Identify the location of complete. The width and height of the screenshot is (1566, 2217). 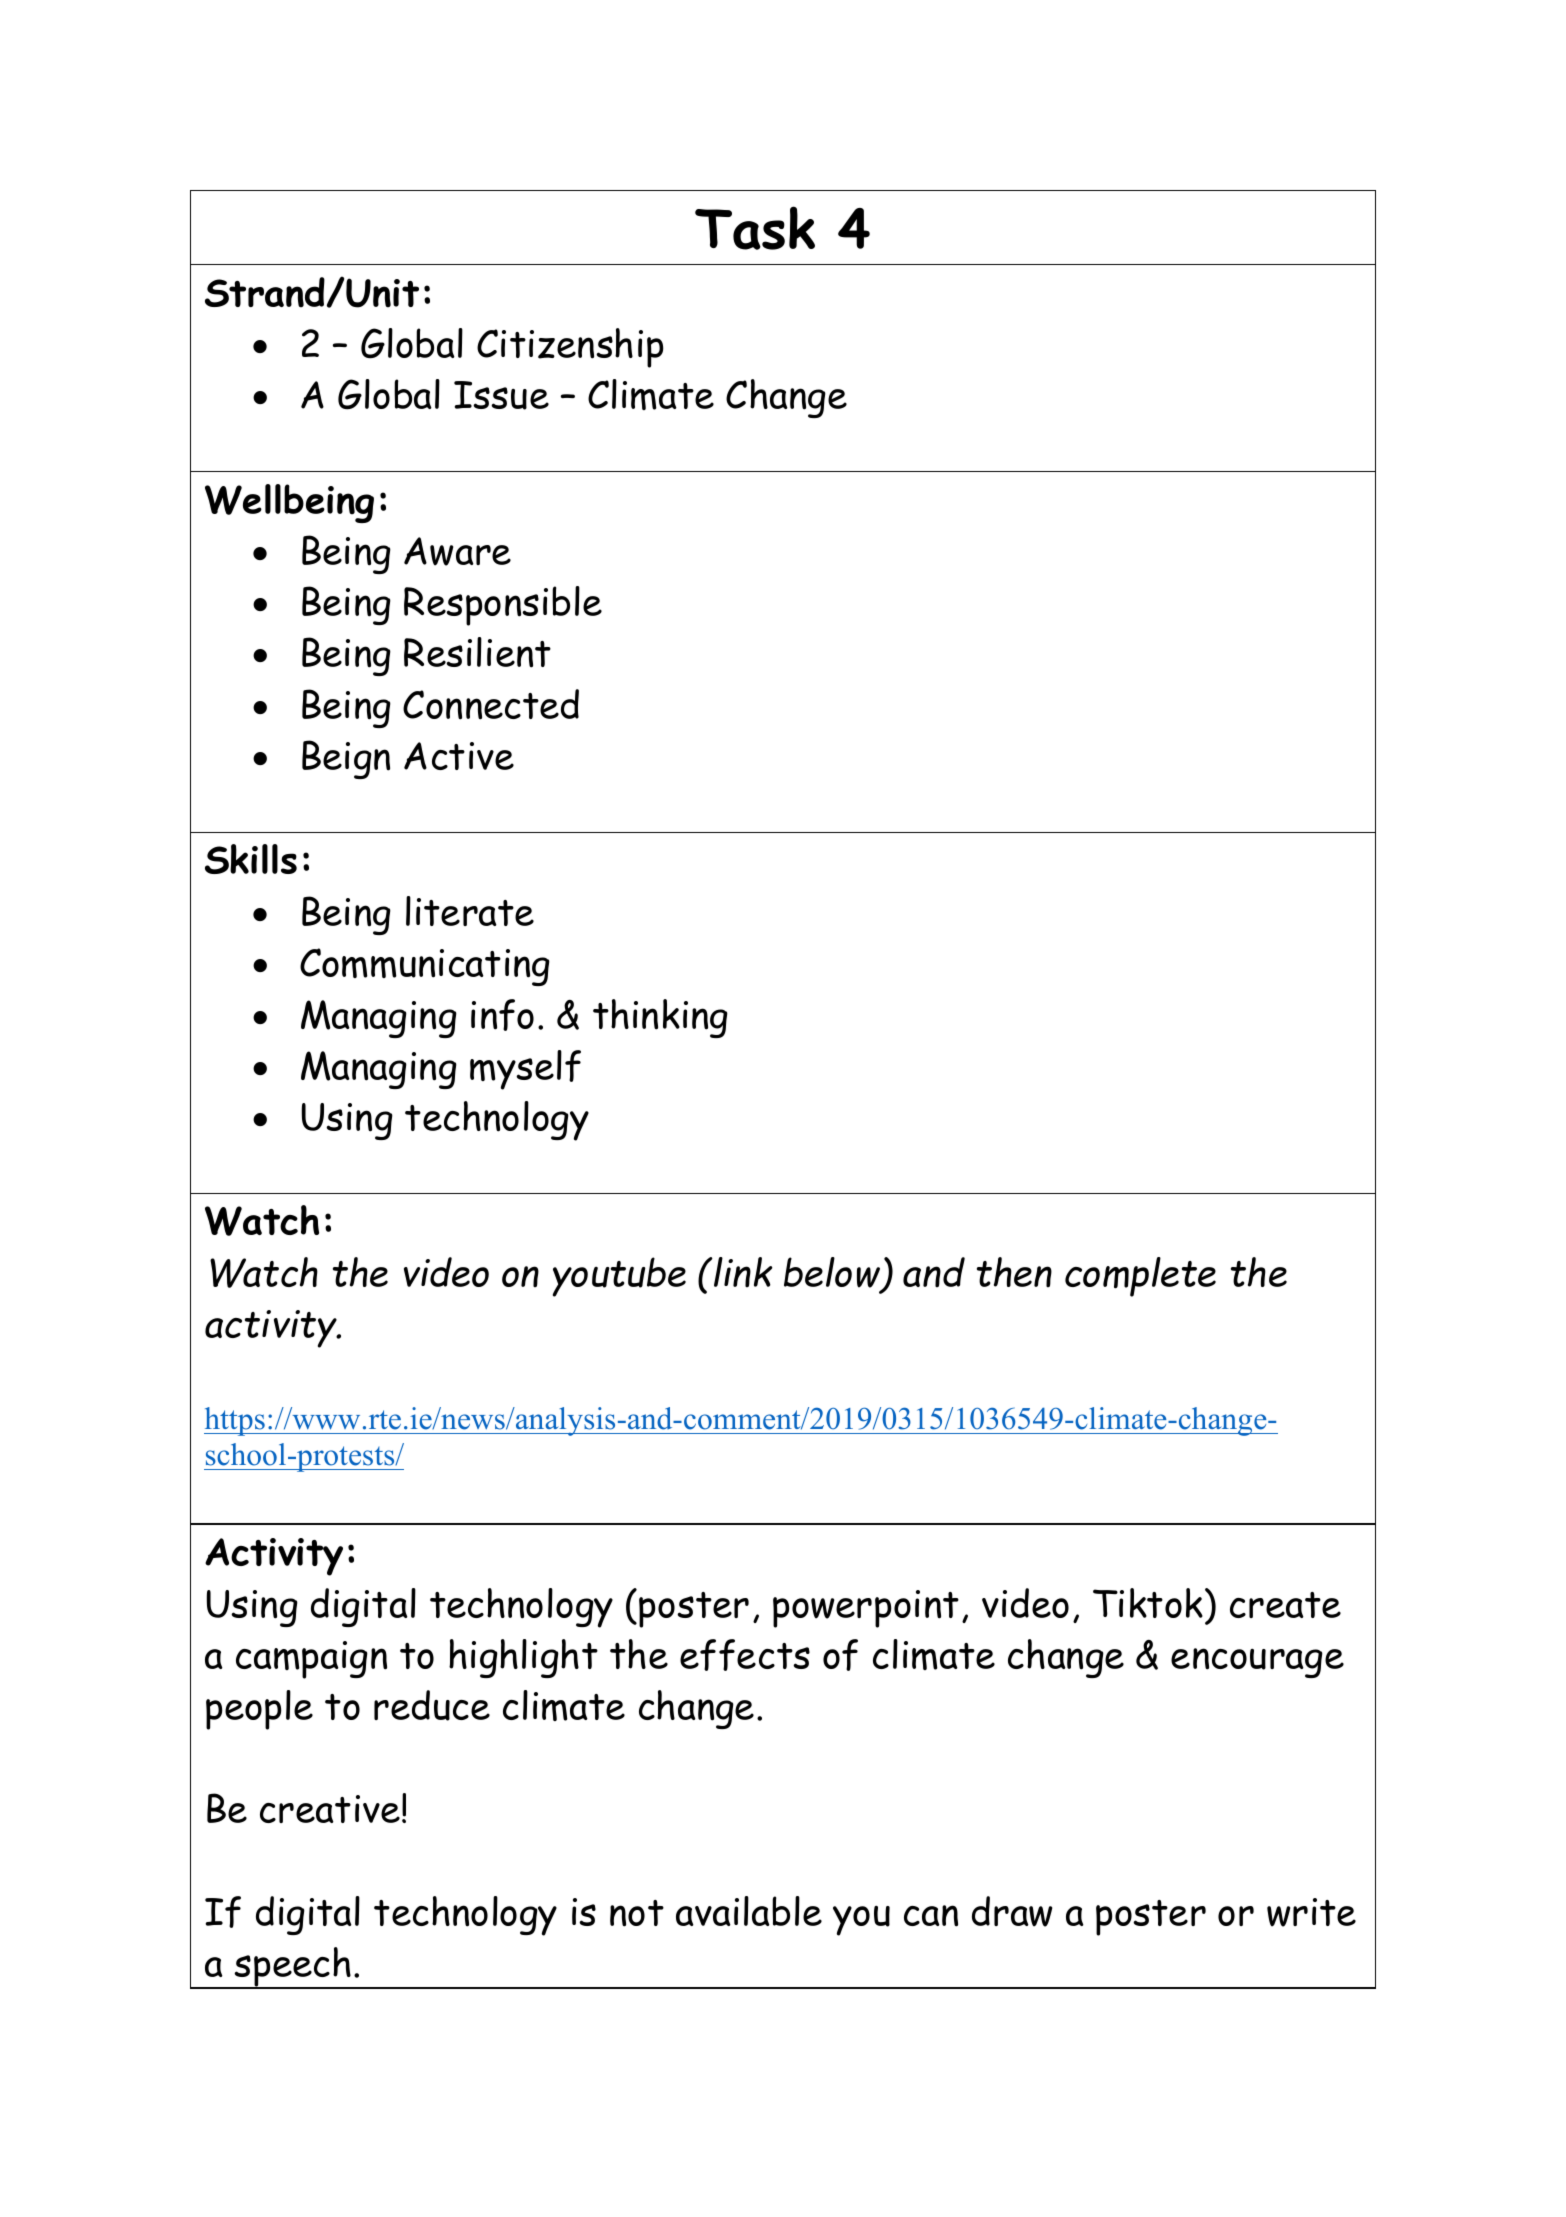
(1140, 1277).
